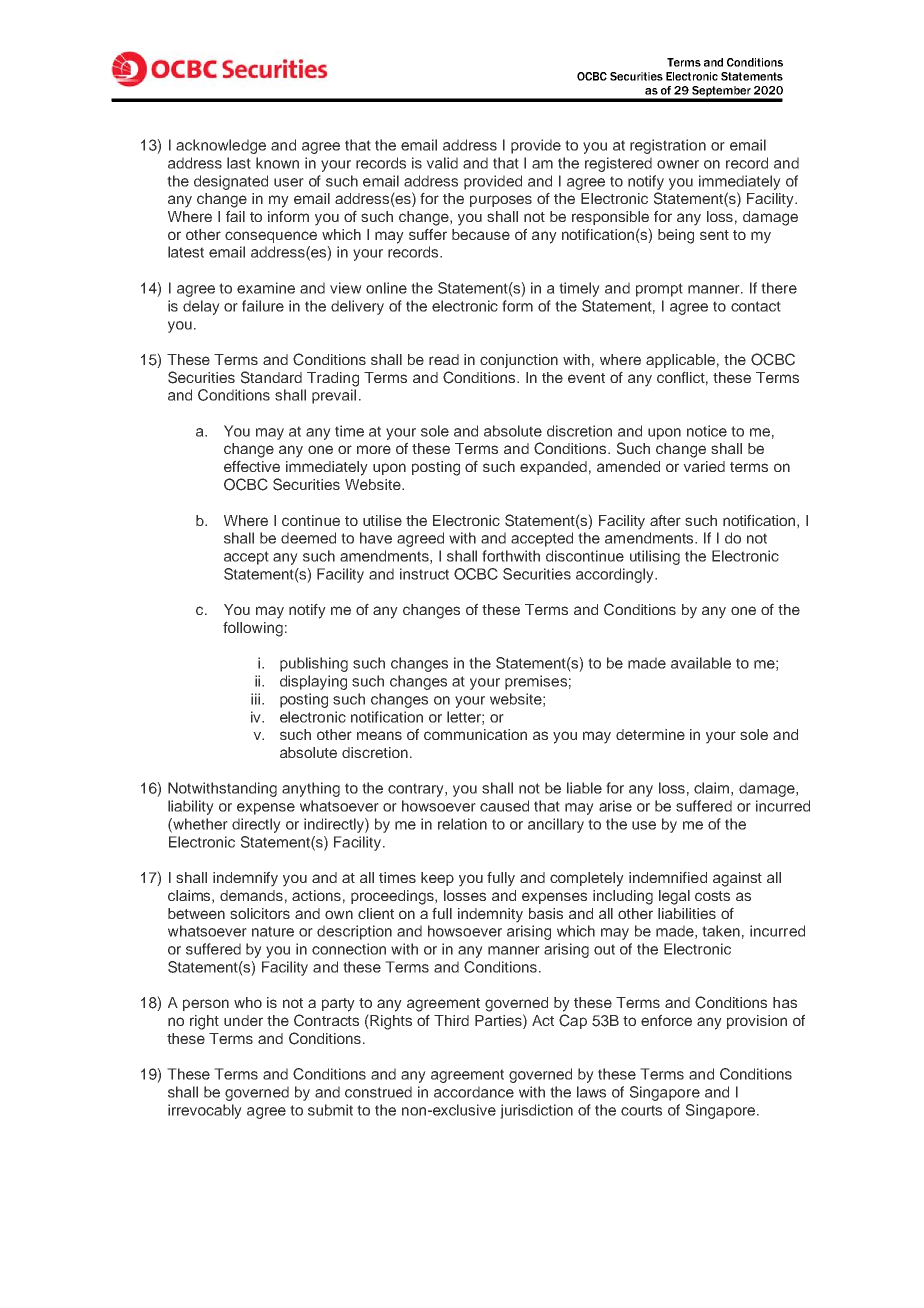 The image size is (924, 1308). Describe the element at coordinates (701, 663) in the screenshot. I see `available` at that location.
